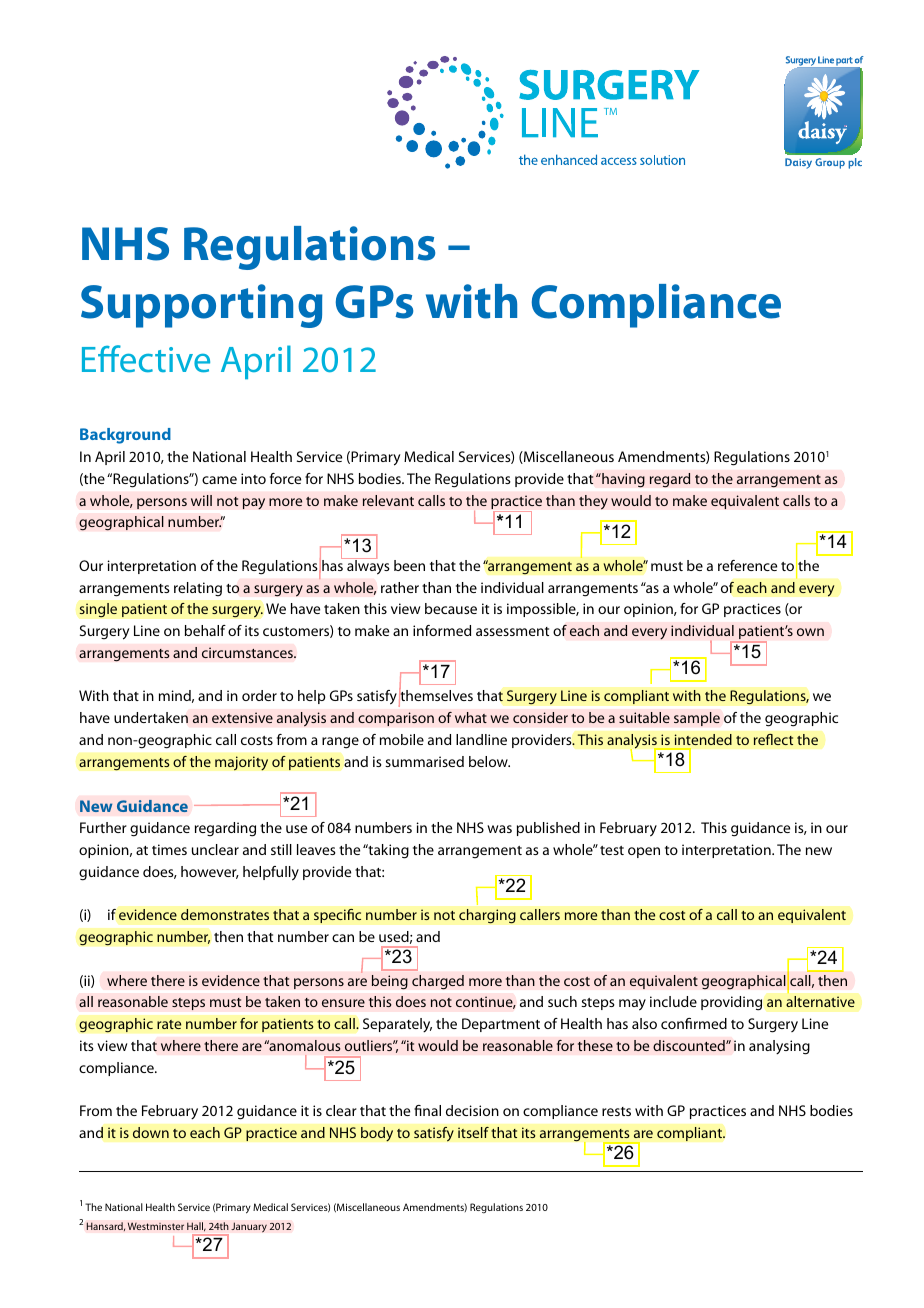  I want to click on rests, so click(616, 1111).
